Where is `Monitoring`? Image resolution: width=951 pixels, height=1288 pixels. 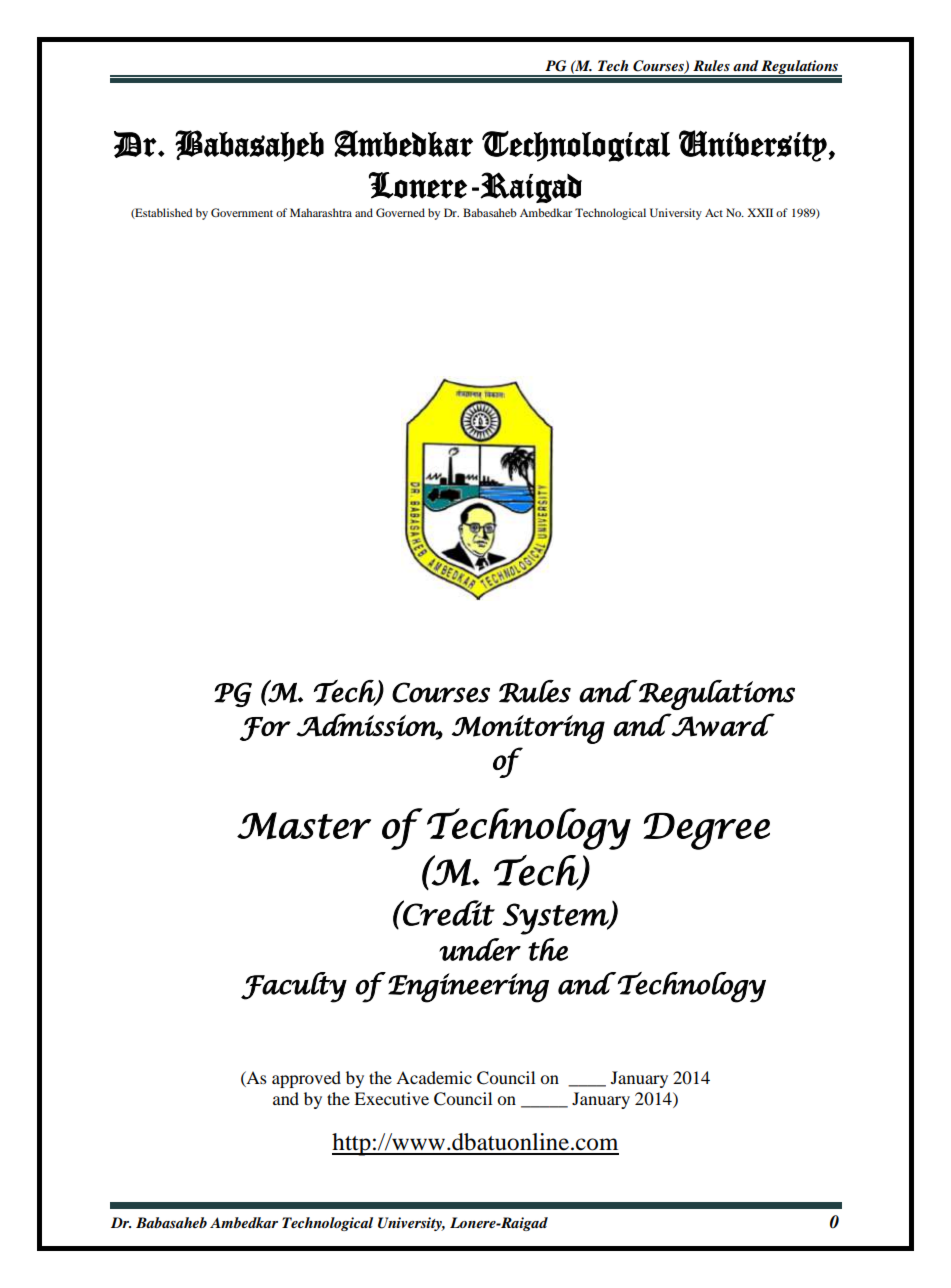 Monitoring is located at coordinates (528, 729).
